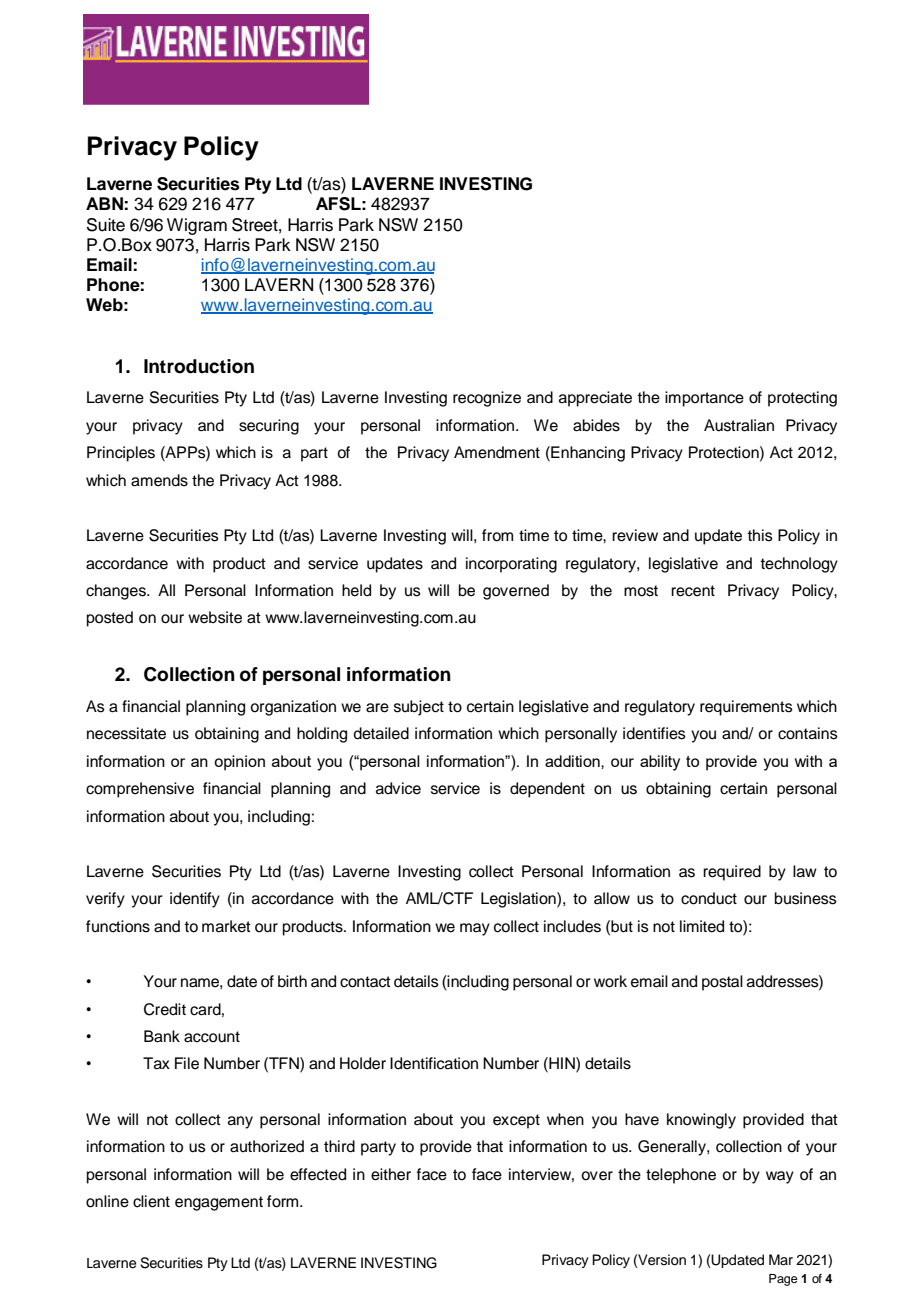 The image size is (923, 1316). I want to click on this, so click(760, 535).
